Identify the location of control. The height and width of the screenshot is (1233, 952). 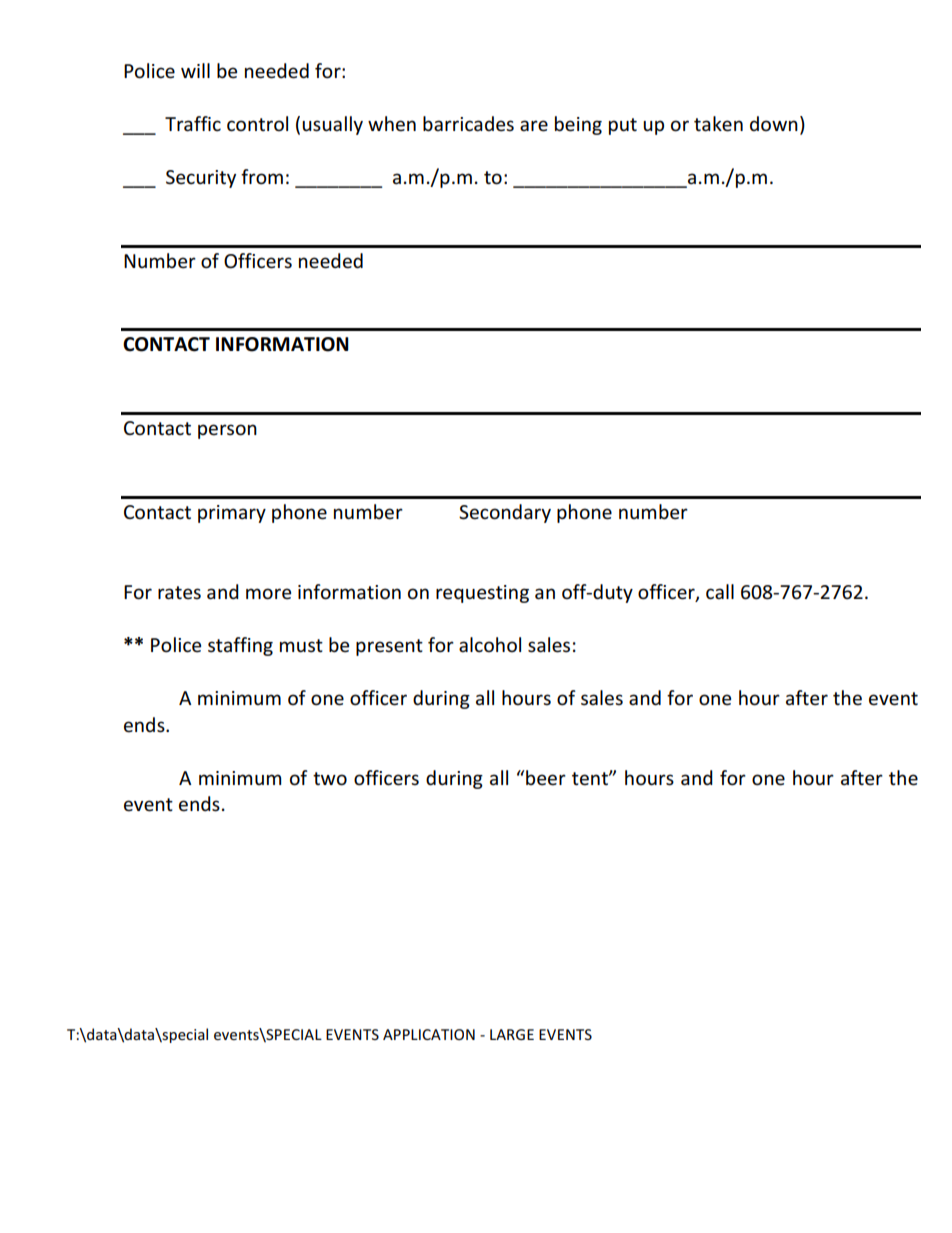
(257, 124).
